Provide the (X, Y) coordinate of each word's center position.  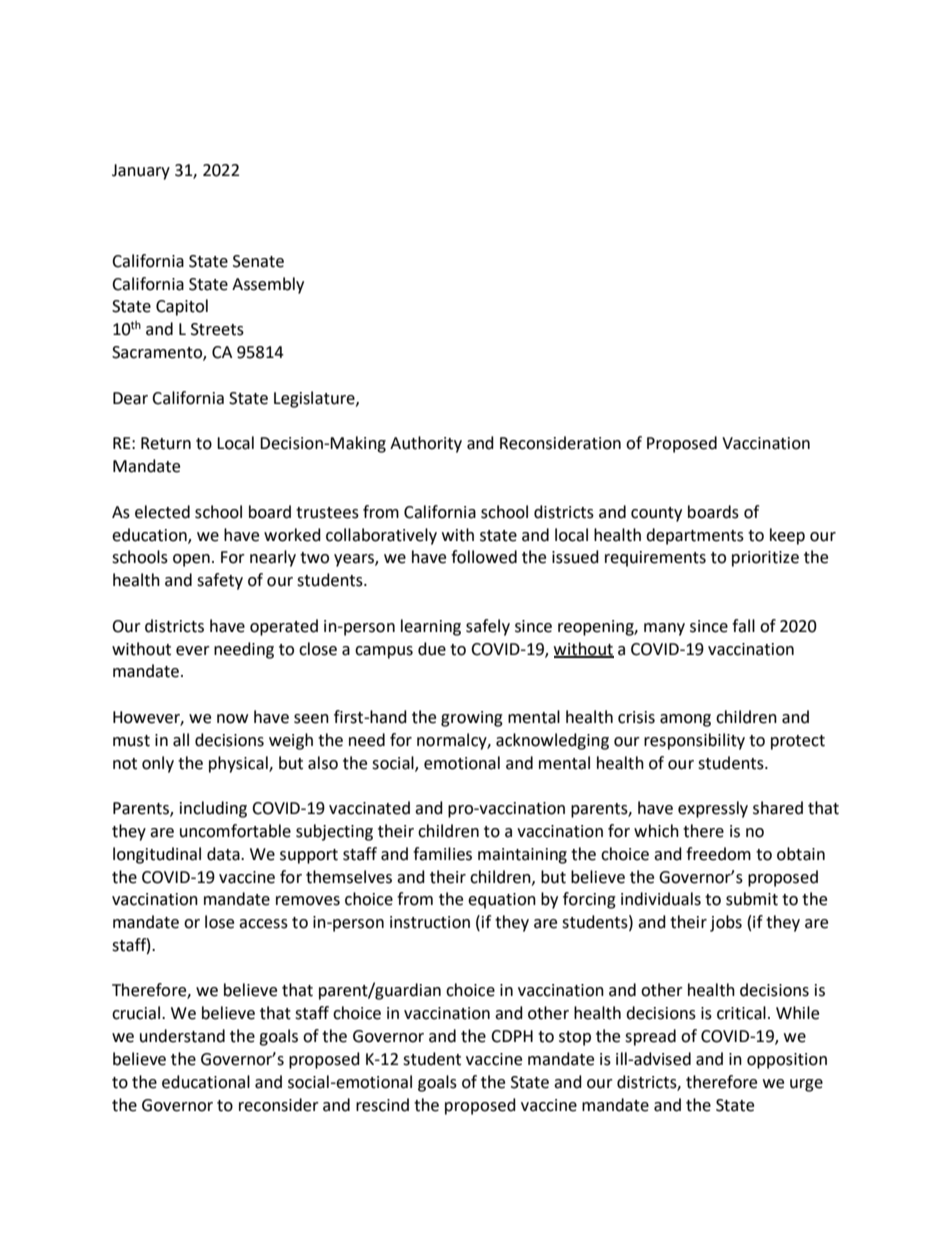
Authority (426, 444)
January (141, 172)
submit (752, 899)
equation (502, 901)
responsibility (694, 741)
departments (695, 536)
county (656, 514)
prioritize (765, 559)
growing (472, 719)
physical (239, 764)
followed (484, 557)
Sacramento (158, 353)
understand (182, 1036)
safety (220, 581)
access (263, 924)
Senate (258, 261)
